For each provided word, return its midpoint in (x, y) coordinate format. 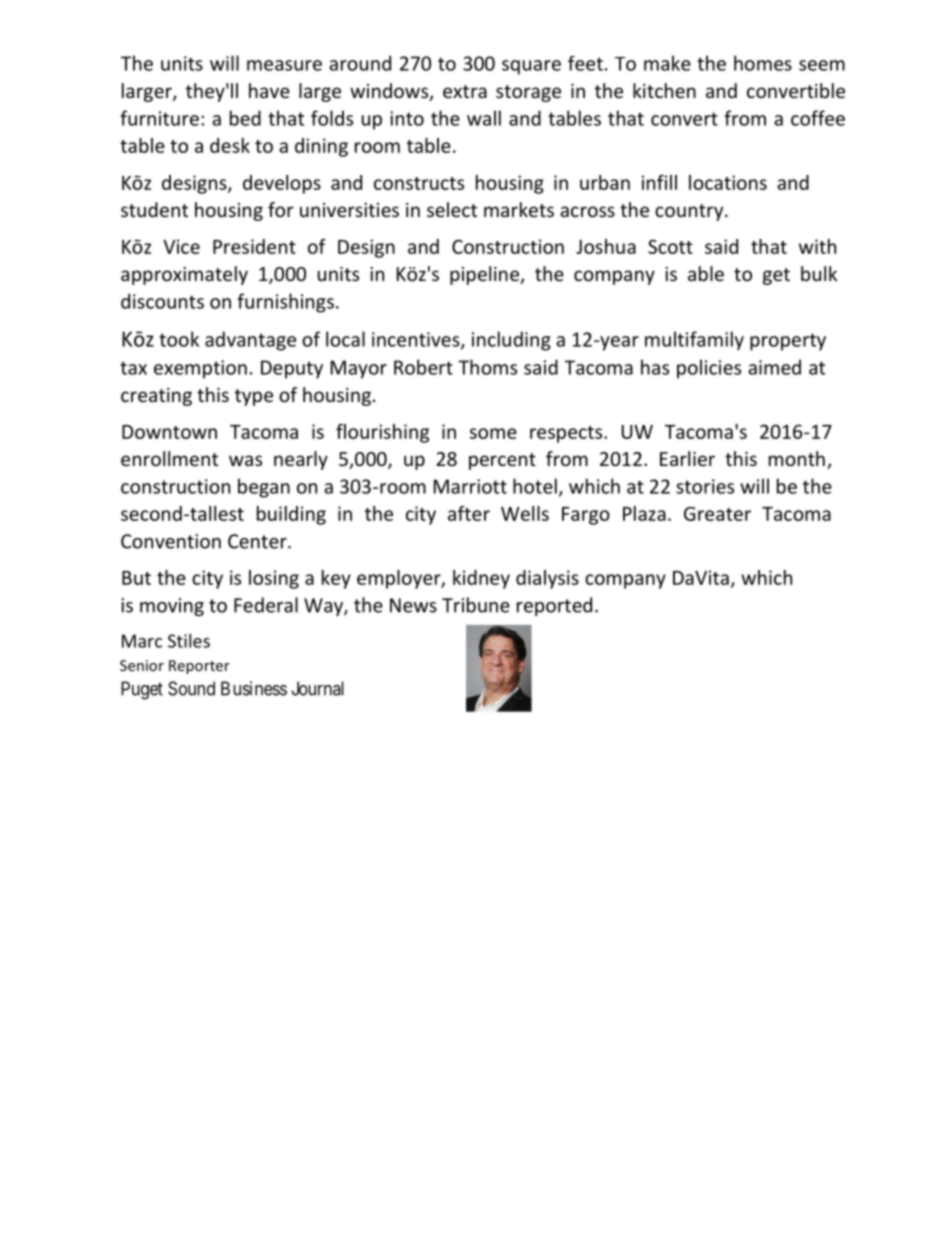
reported (554, 606)
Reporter (199, 667)
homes (763, 63)
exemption (200, 369)
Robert (423, 367)
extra (465, 91)
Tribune (476, 605)
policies (709, 369)
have (269, 90)
